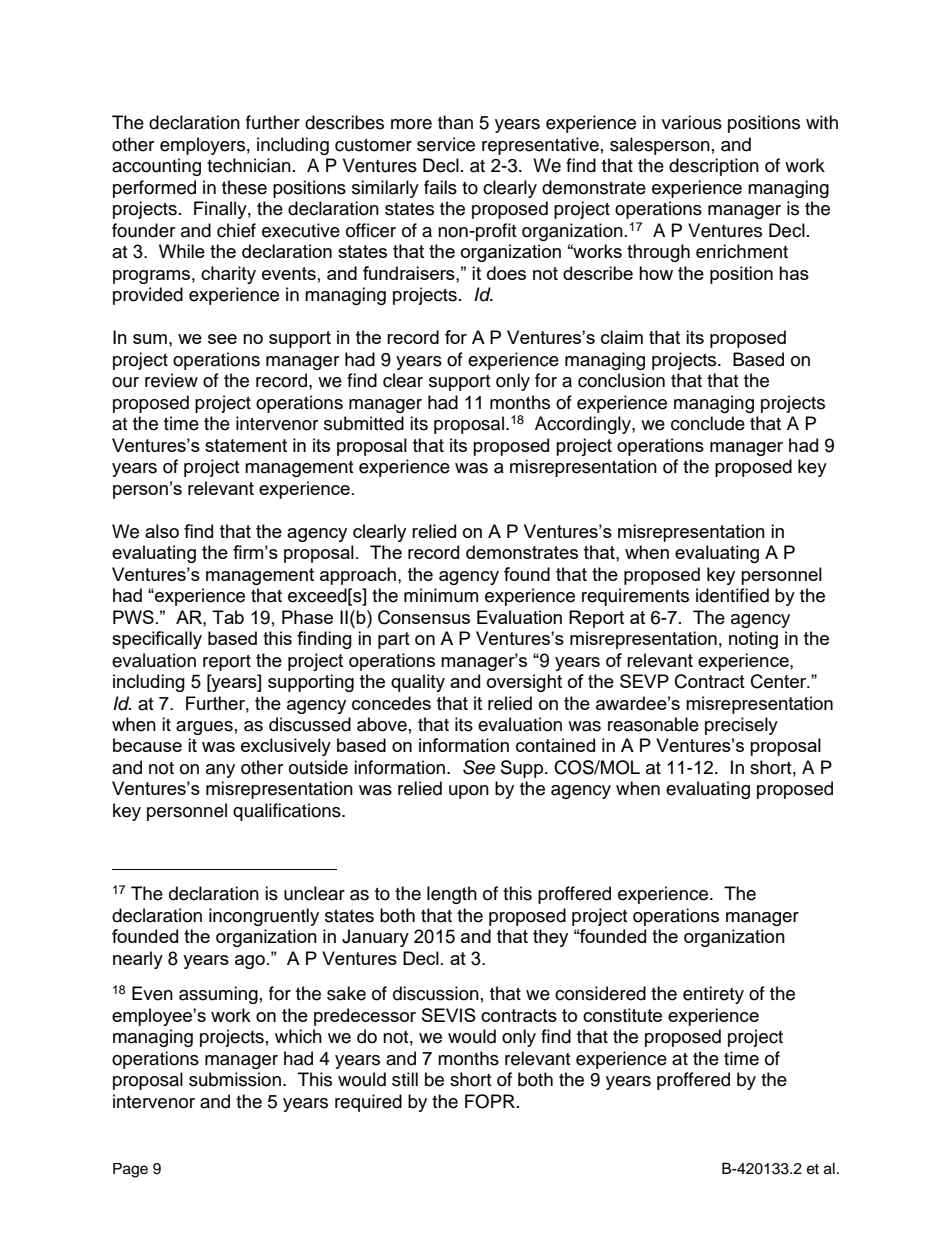  I want to click on technician, so click(249, 165).
